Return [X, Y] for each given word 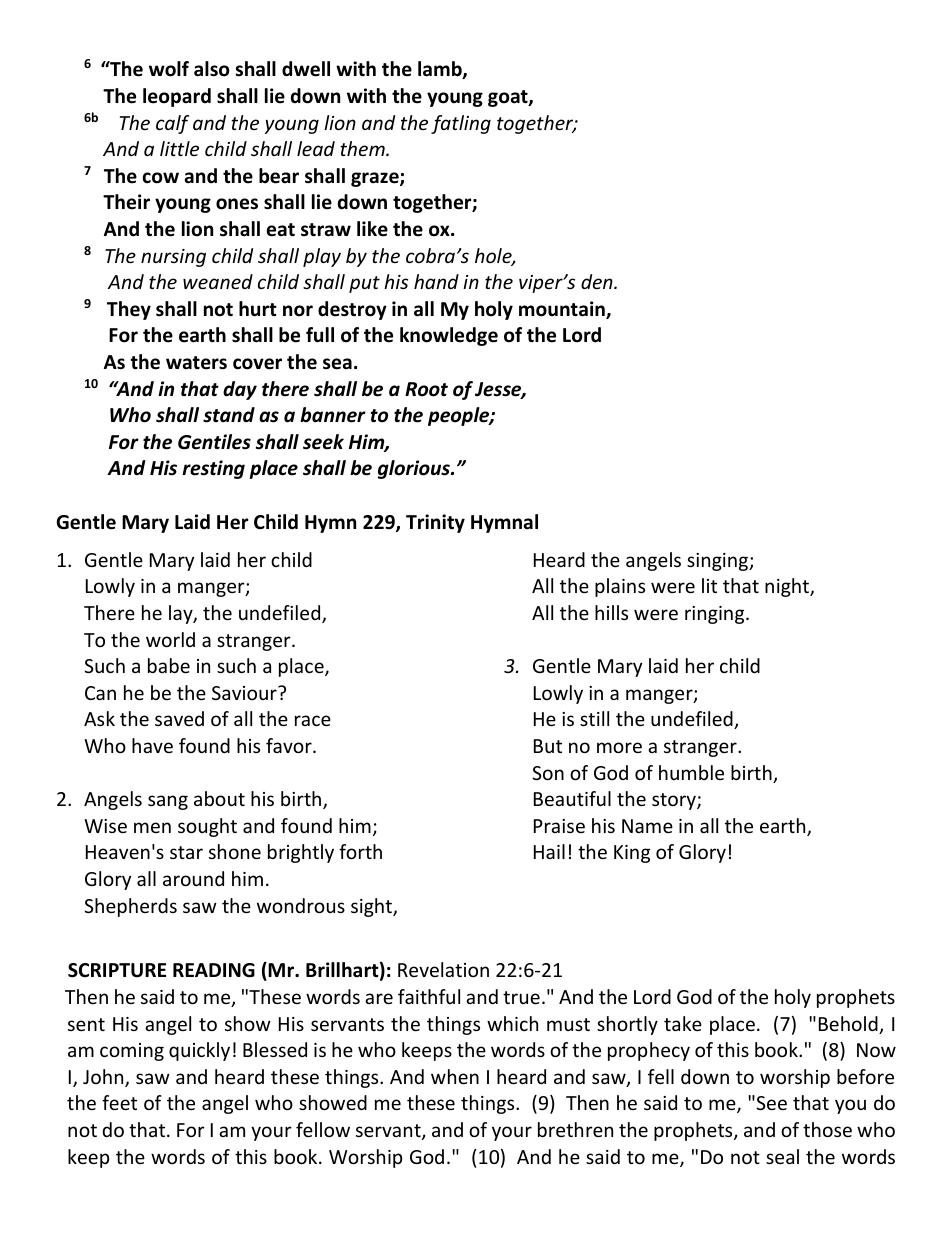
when [455, 1076]
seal [782, 1156]
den [598, 281]
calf [172, 124]
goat [509, 98]
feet [119, 1102]
